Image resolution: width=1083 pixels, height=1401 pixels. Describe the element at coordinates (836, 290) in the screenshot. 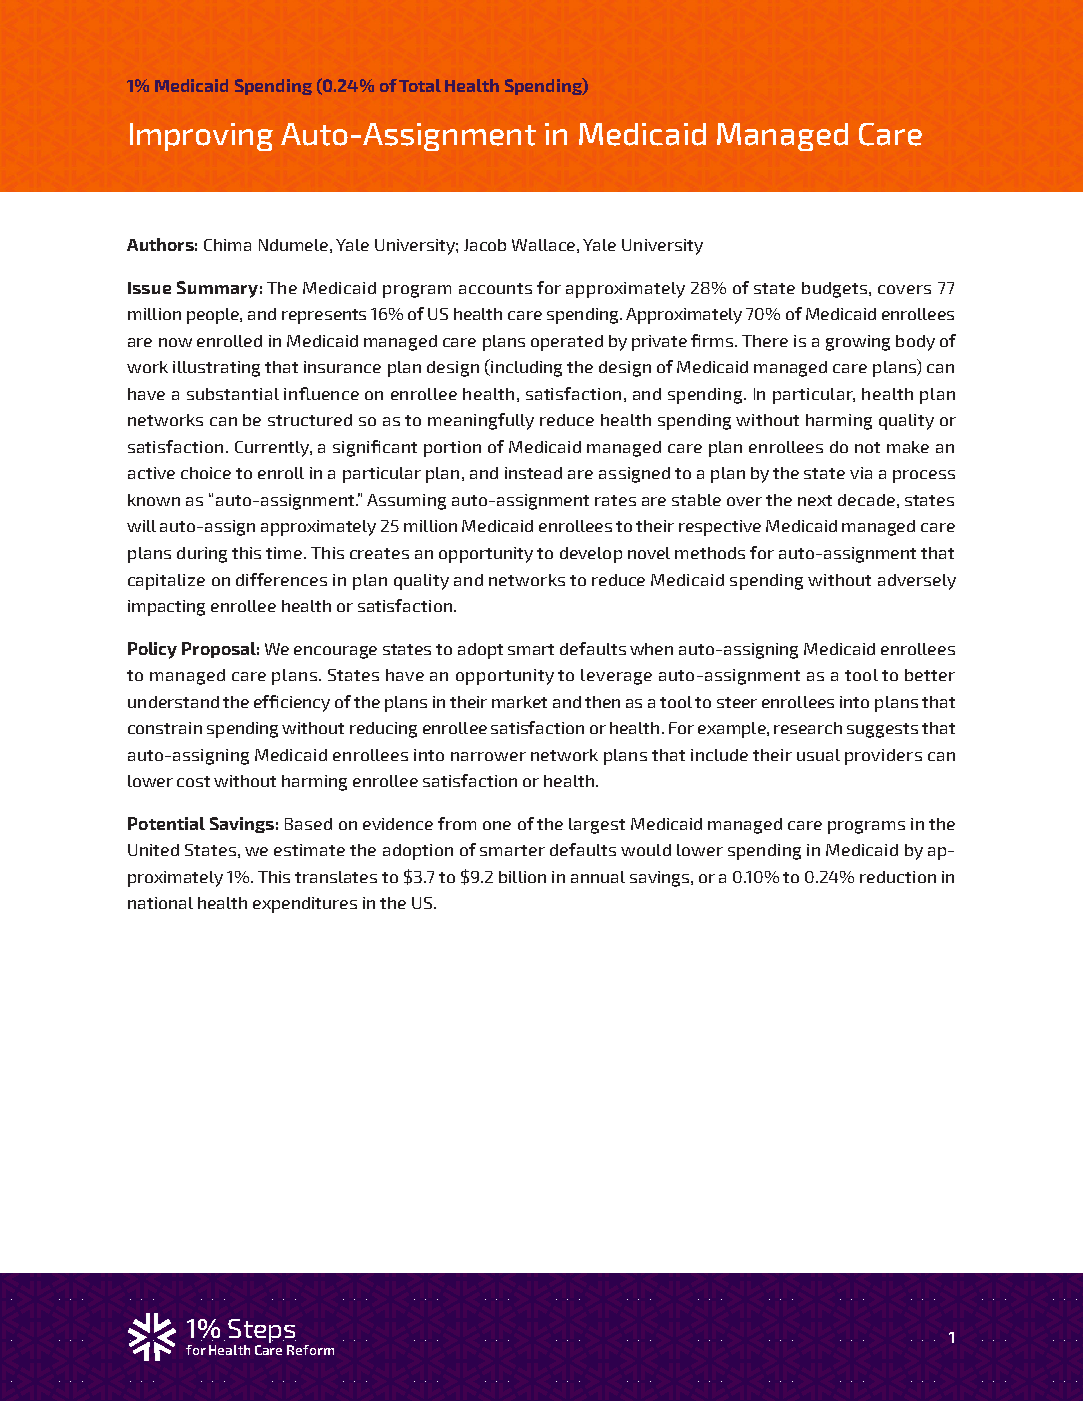

I see `budgets` at that location.
